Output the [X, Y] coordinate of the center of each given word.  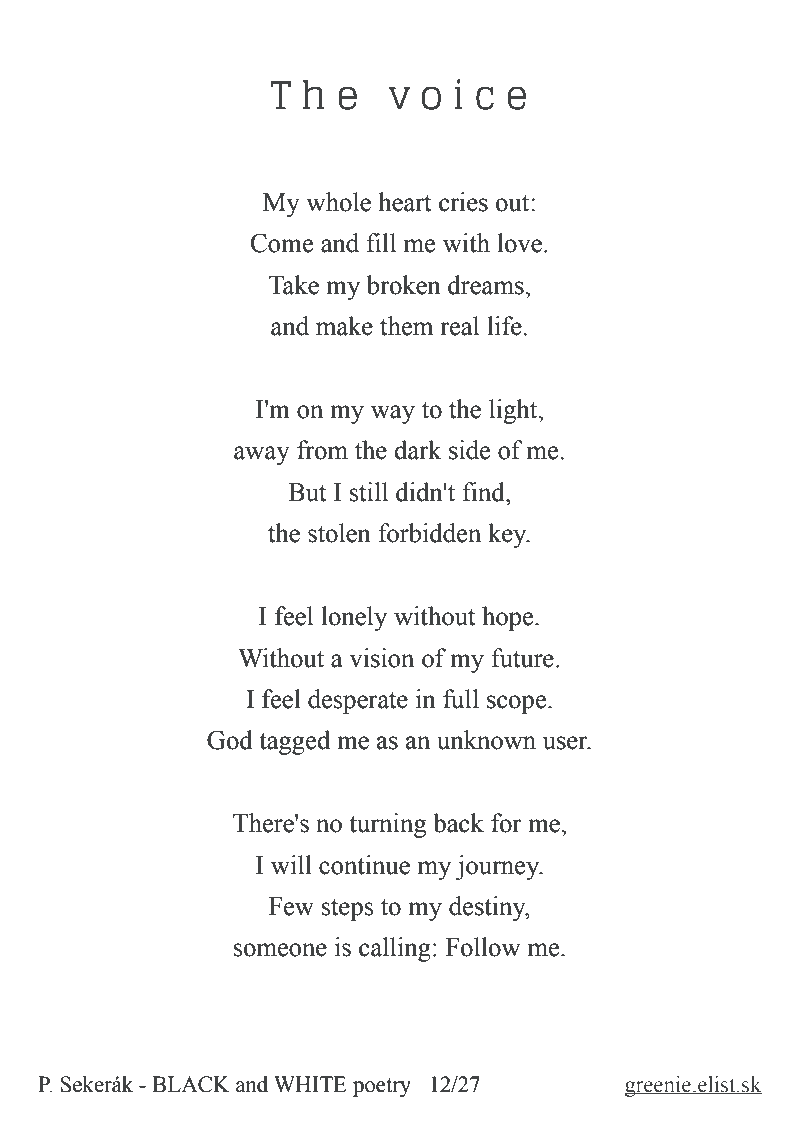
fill [381, 242]
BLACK [191, 1084]
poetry [382, 1087]
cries [463, 202]
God [230, 740]
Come [282, 243]
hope [509, 618]
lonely [354, 618]
